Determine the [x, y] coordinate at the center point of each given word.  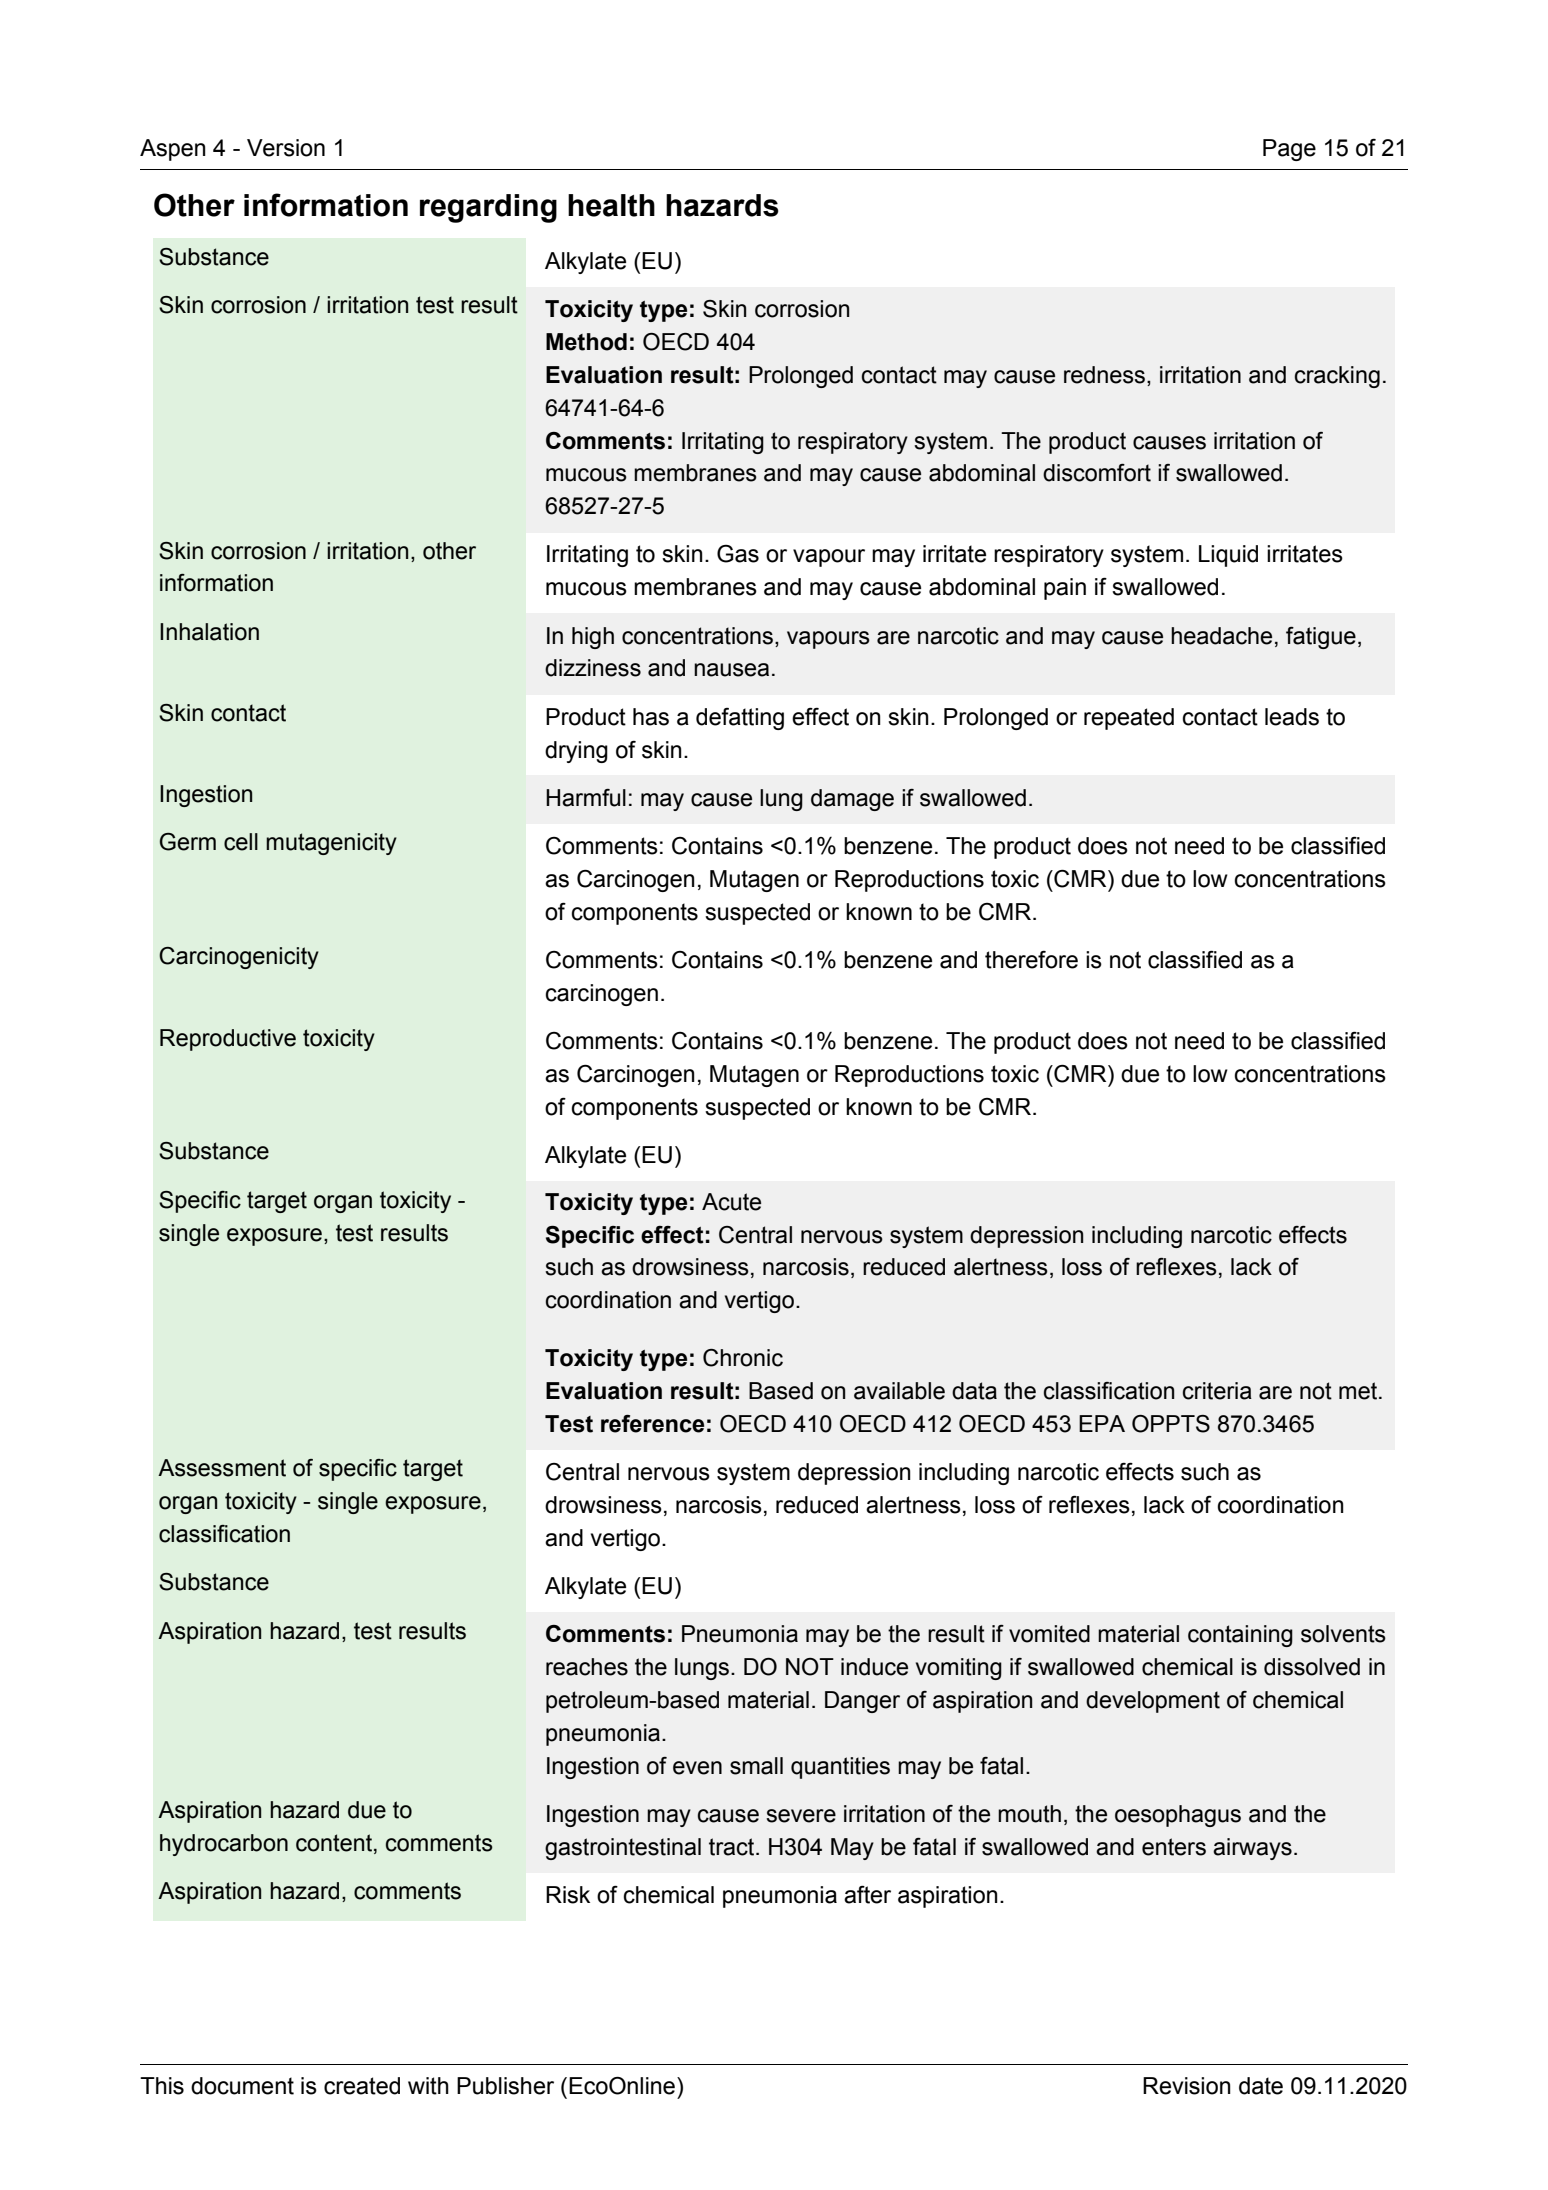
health [611, 205]
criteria [1217, 1391]
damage [852, 800]
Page [1289, 150]
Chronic [743, 1358]
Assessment [222, 1468]
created [362, 2086]
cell [241, 842]
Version [286, 148]
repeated [1129, 719]
